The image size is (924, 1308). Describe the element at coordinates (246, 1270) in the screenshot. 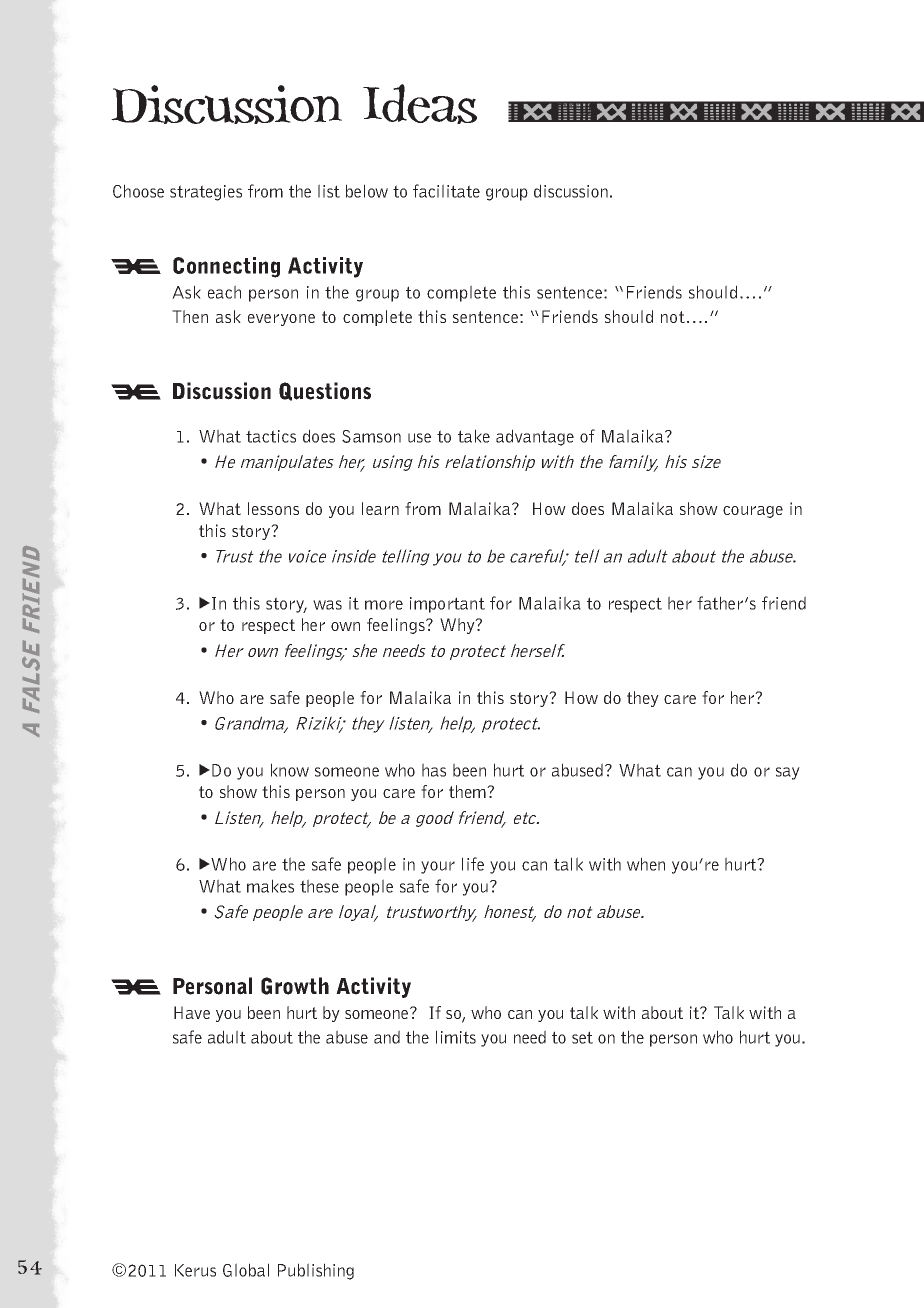

I see `Global` at that location.
